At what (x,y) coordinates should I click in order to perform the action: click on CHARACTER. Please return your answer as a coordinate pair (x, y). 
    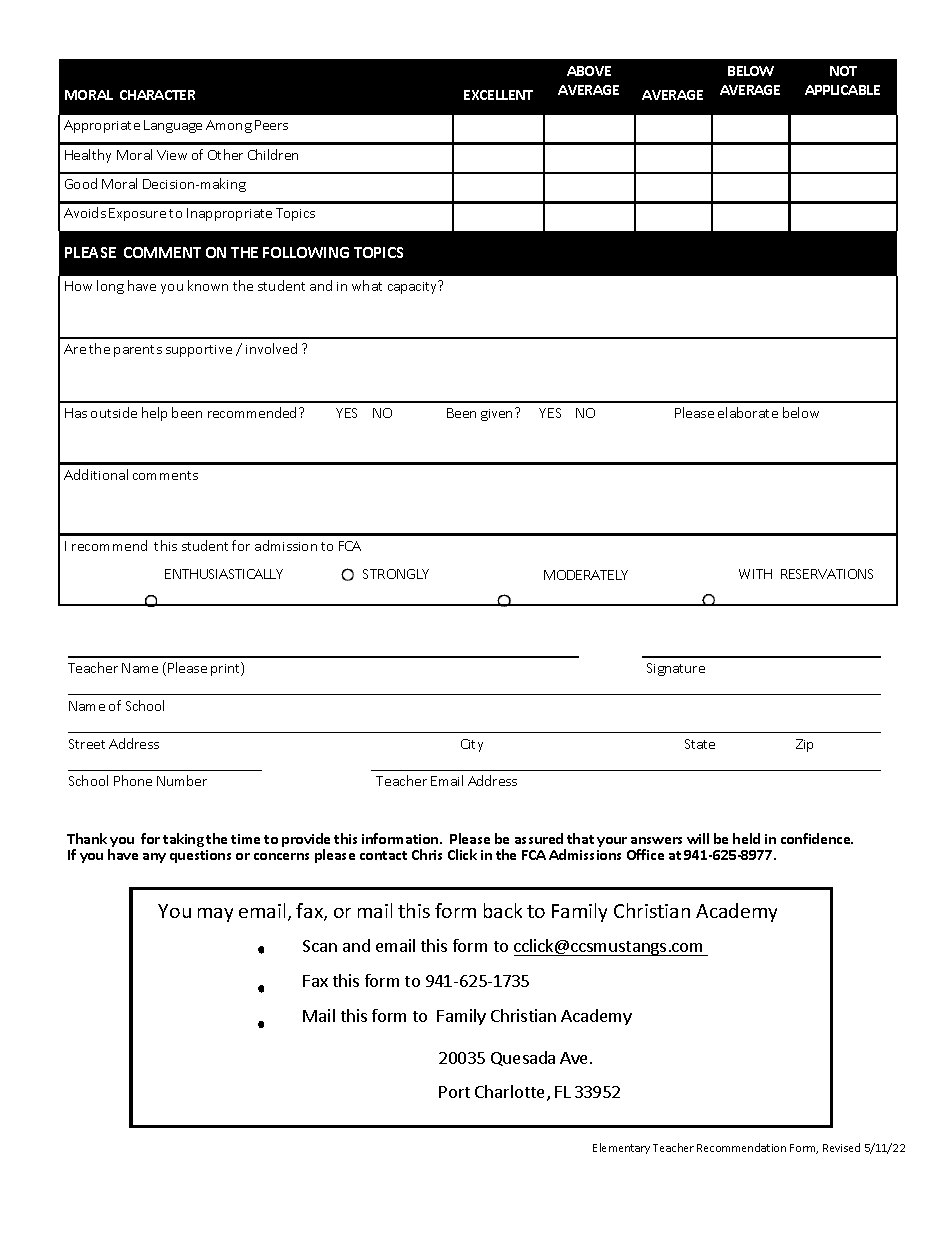
    Looking at the image, I should click on (157, 95).
